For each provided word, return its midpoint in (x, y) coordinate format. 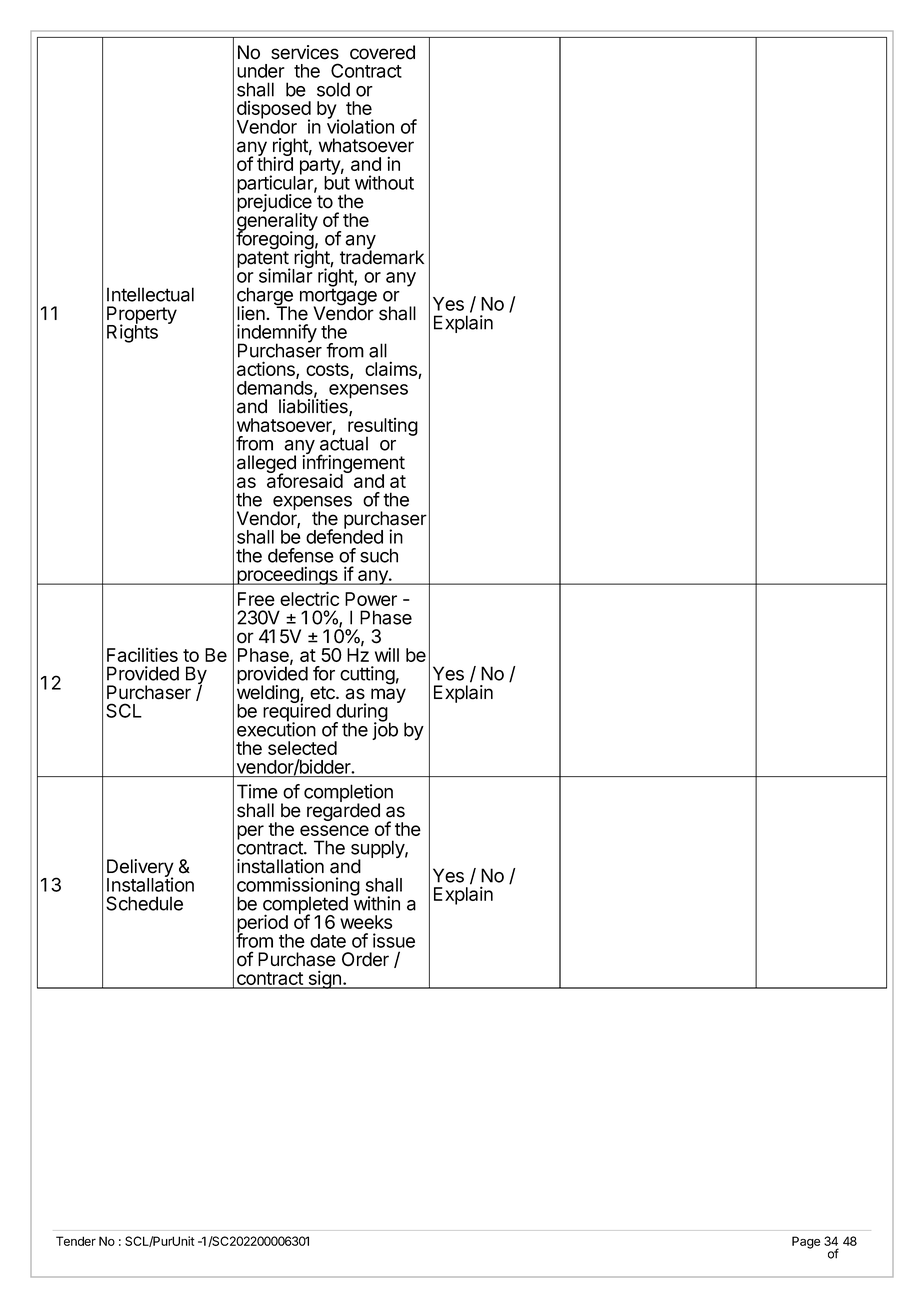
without (384, 182)
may (388, 695)
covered (382, 52)
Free (256, 599)
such (379, 555)
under (261, 71)
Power (371, 599)
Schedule (144, 903)
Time (257, 791)
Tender (76, 1241)
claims (392, 370)
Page (806, 1242)
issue (394, 940)
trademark (382, 256)
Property (142, 316)
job (385, 730)
